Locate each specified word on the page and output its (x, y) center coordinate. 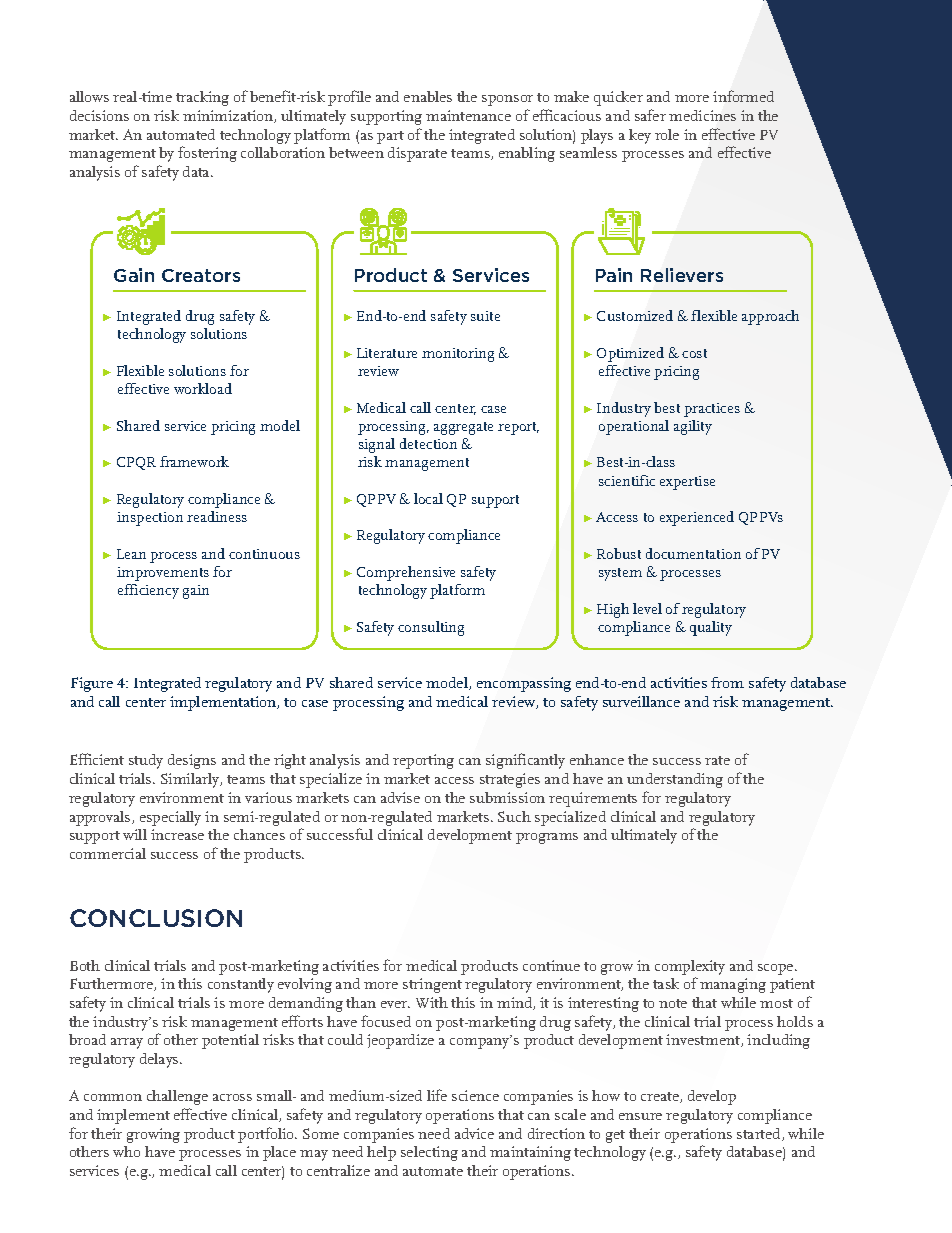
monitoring (458, 355)
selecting (429, 1153)
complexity (690, 969)
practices (712, 410)
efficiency (148, 591)
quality (711, 628)
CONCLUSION (156, 918)
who (126, 1151)
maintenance (468, 115)
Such (514, 816)
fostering (207, 154)
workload (203, 388)
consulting (431, 628)
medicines (702, 115)
